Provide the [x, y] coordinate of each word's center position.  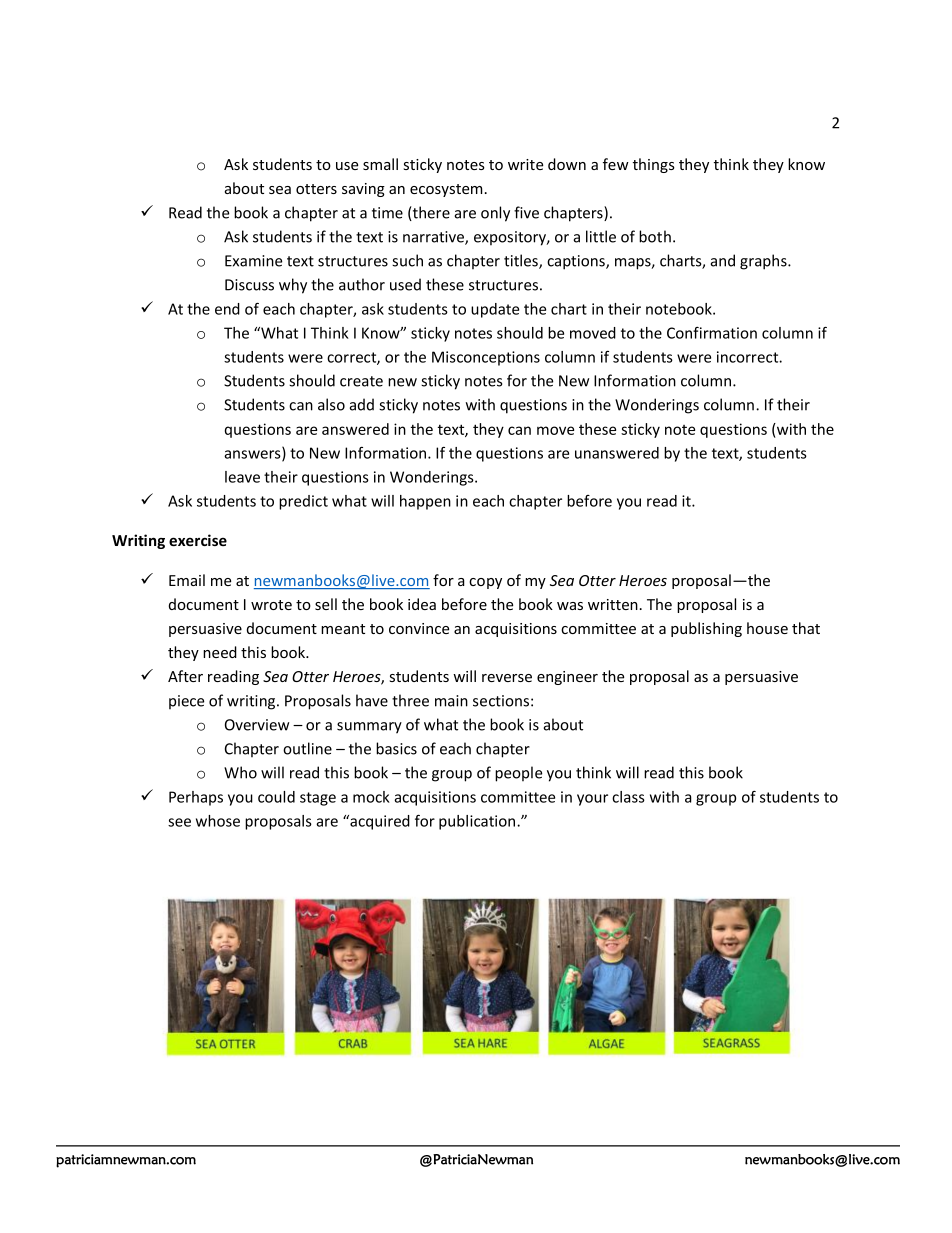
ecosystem [446, 190]
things [654, 165]
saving [363, 190]
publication [478, 822]
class [628, 797]
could [276, 797]
